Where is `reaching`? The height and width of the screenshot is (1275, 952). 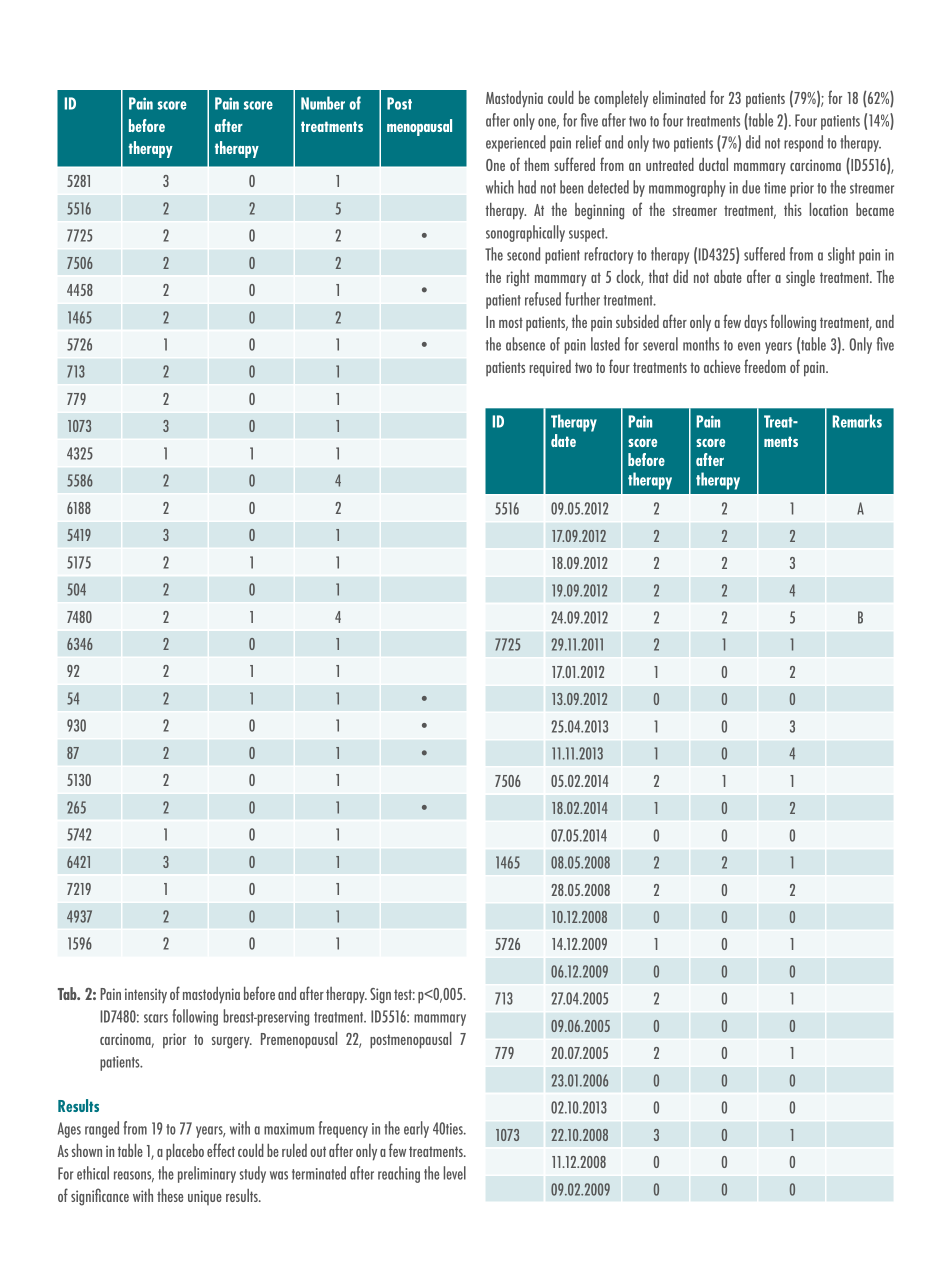
reaching is located at coordinates (399, 1174).
